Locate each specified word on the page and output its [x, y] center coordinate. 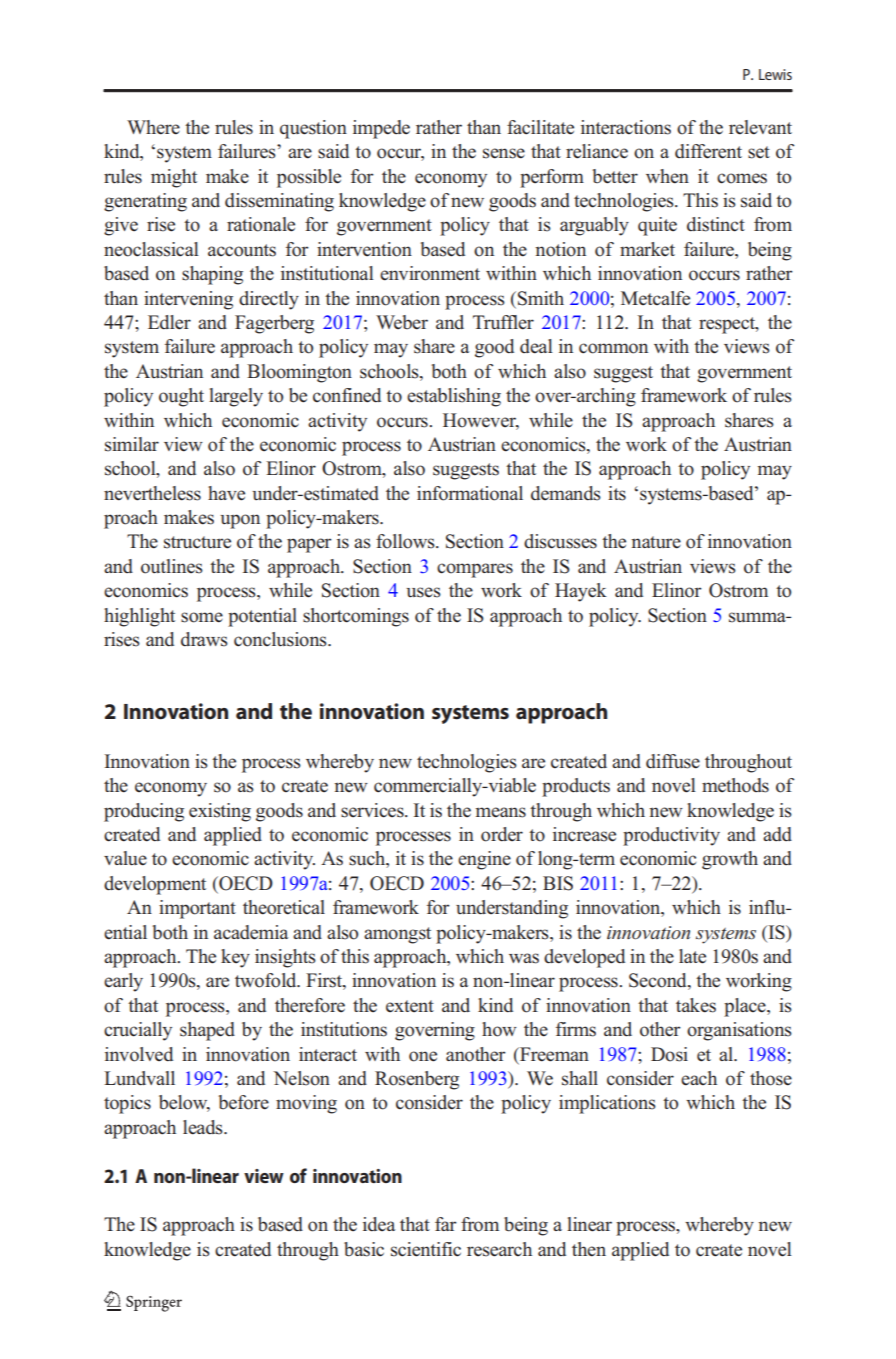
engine [484, 860]
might [174, 178]
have [226, 493]
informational [470, 493]
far [446, 1224]
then [589, 1249]
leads [204, 1127]
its [617, 493]
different [708, 151]
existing [220, 812]
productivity [671, 836]
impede [381, 129]
